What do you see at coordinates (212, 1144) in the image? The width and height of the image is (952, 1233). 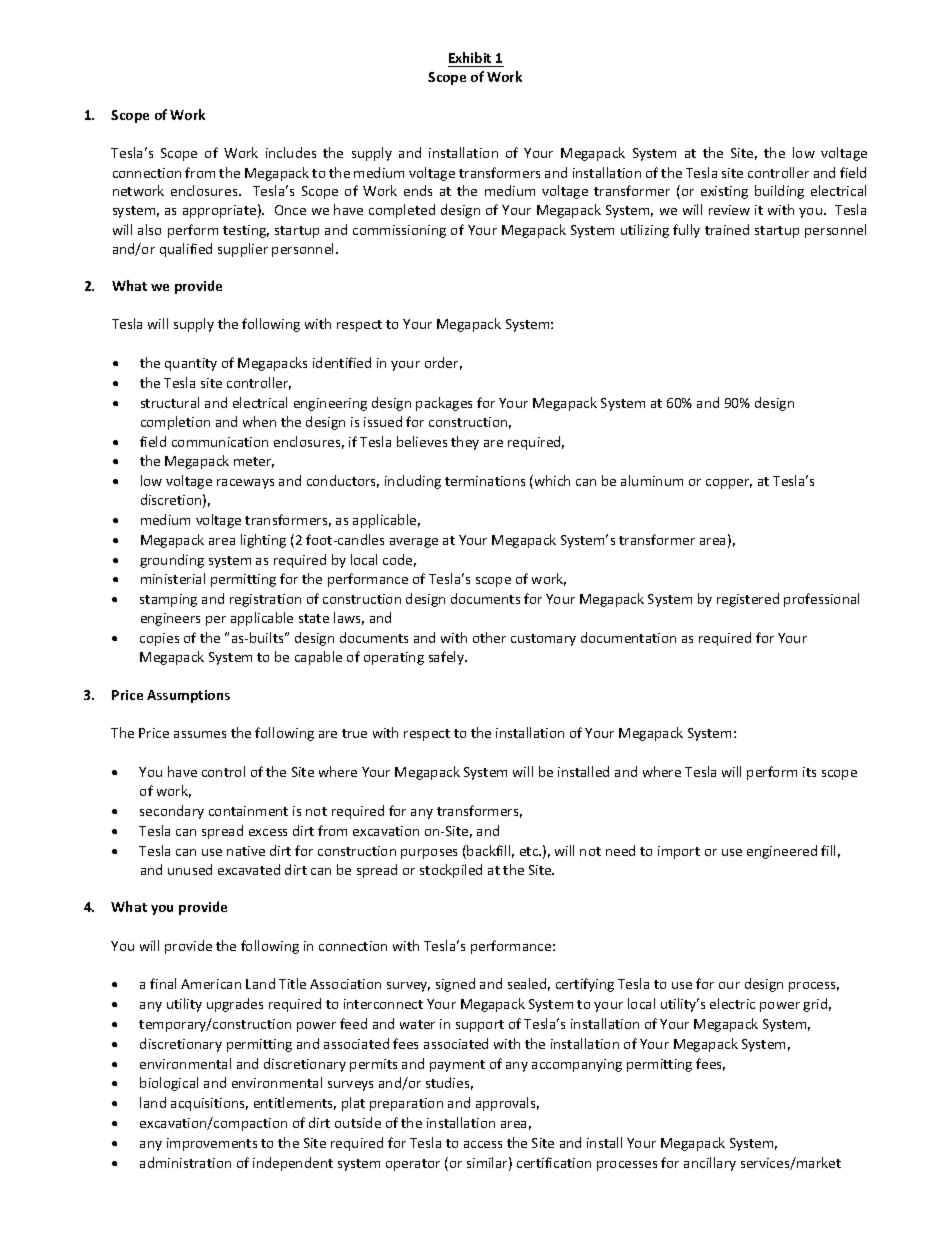 I see `improvements` at bounding box center [212, 1144].
